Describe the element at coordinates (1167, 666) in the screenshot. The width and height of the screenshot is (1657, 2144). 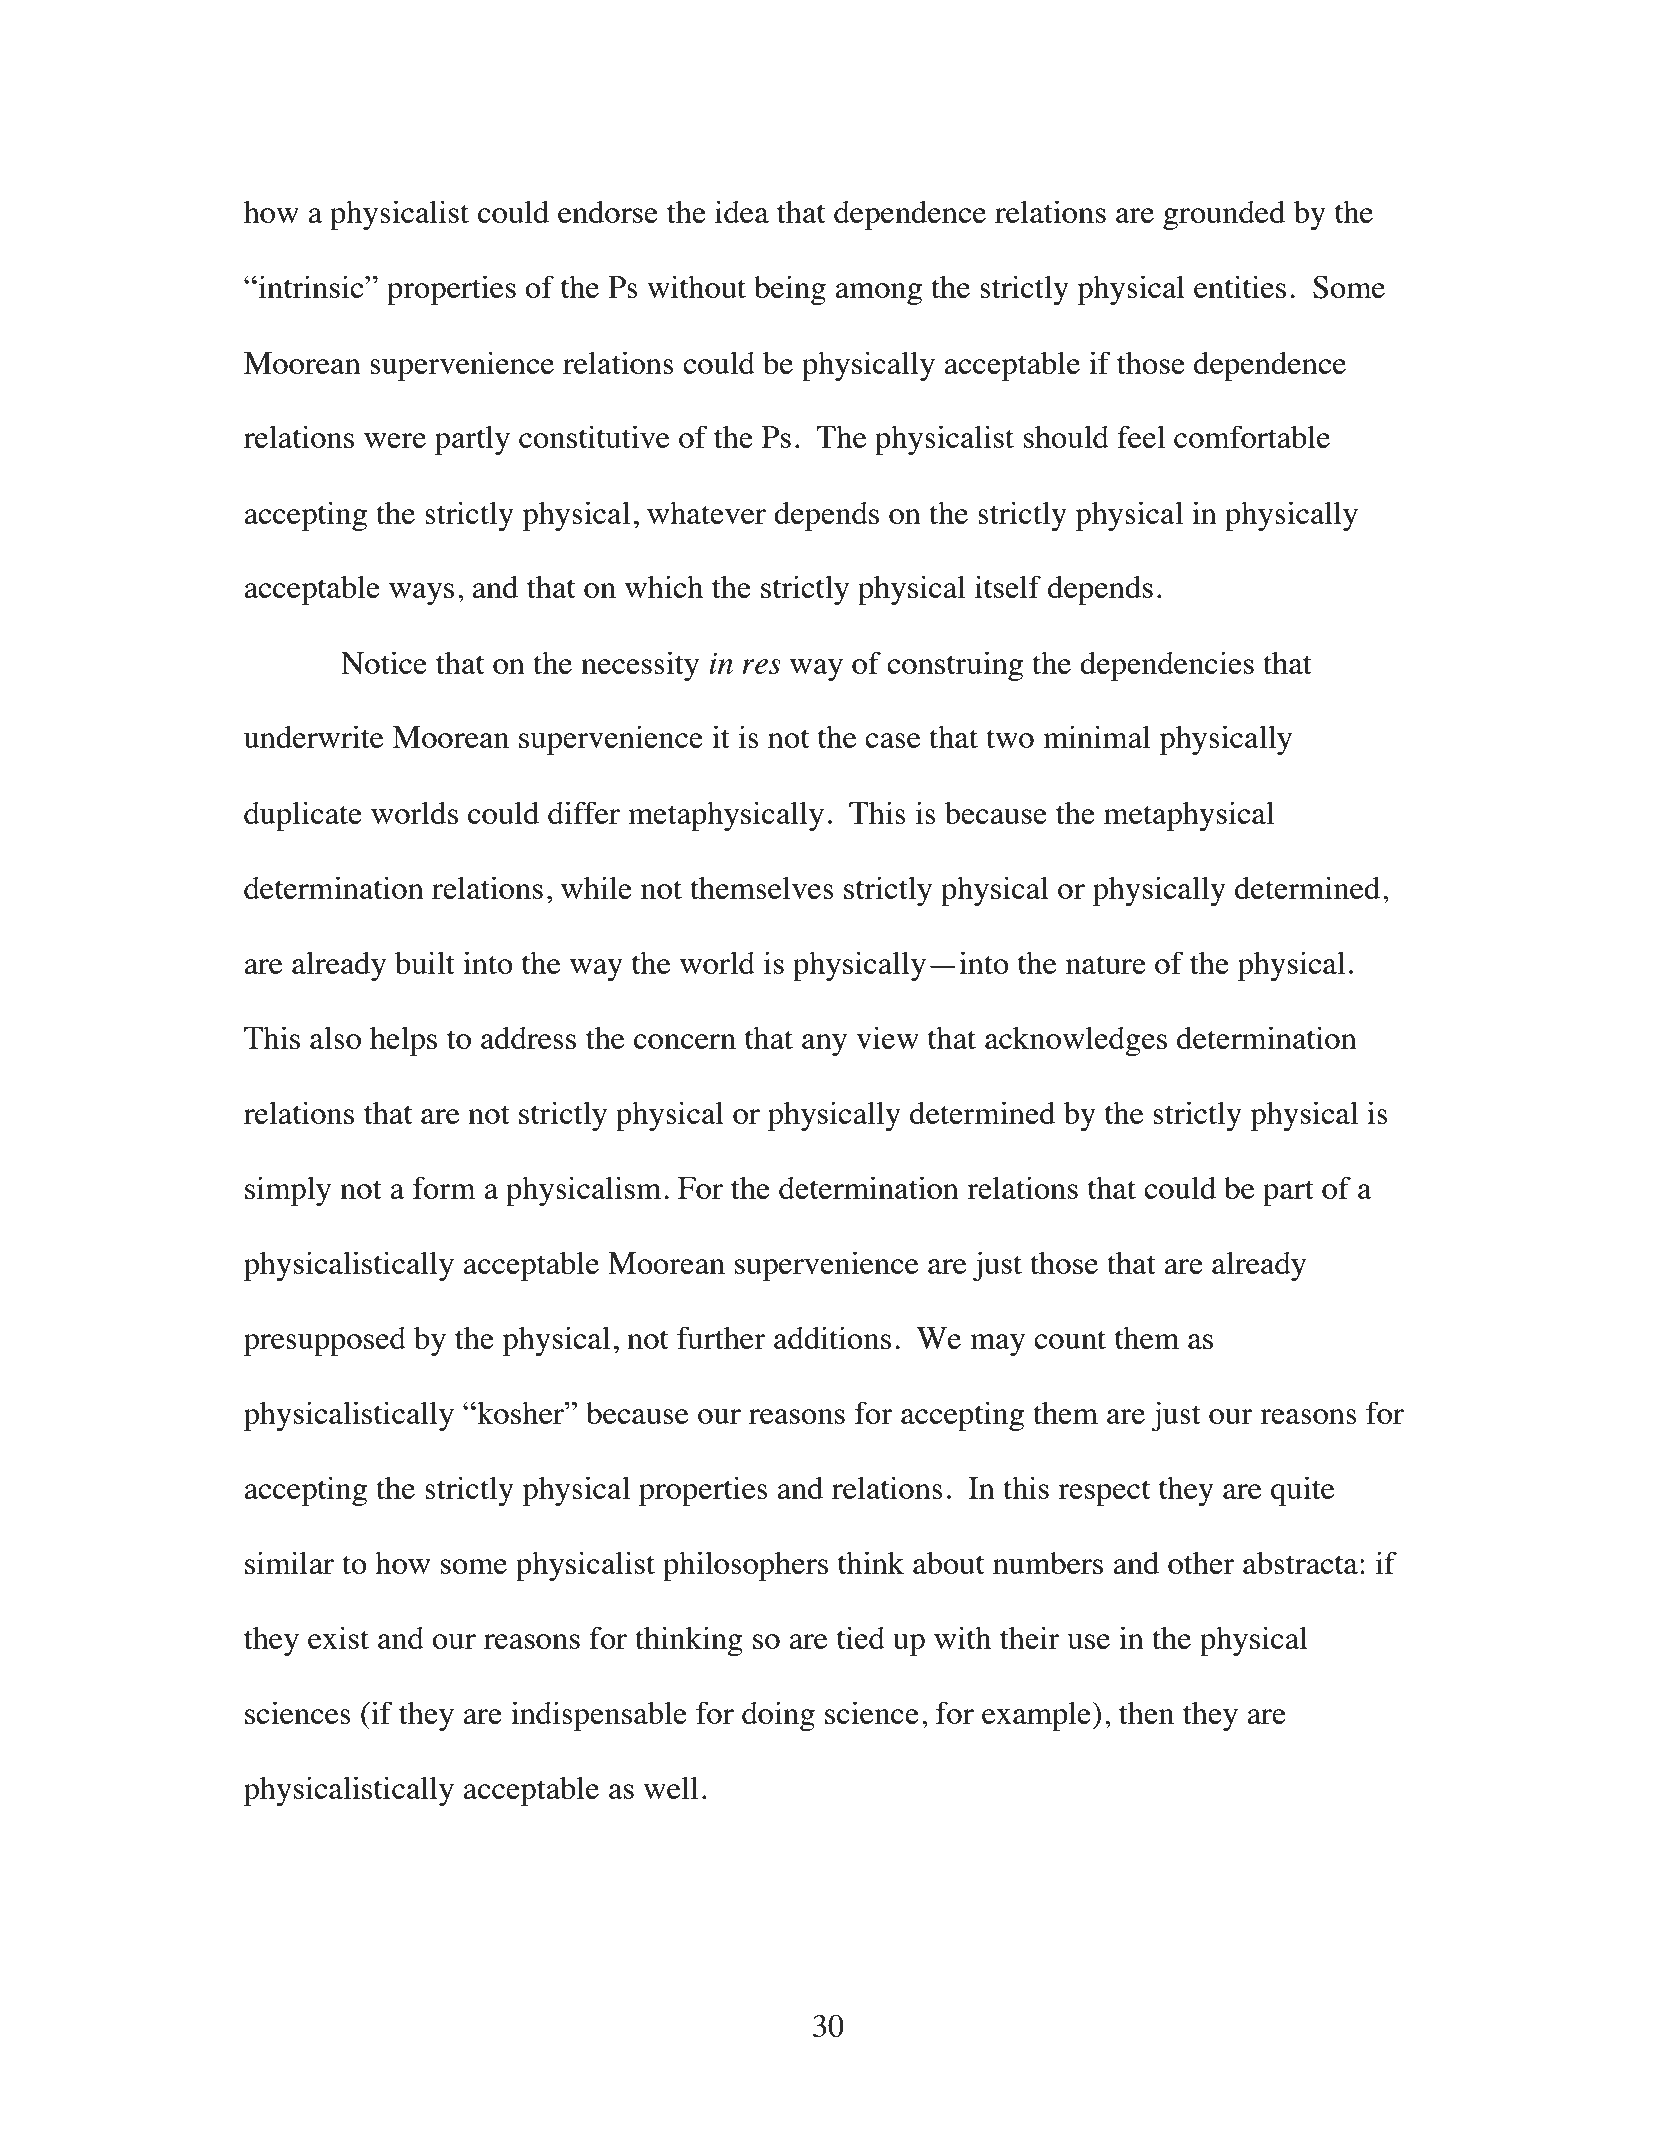
I see `dependencies` at that location.
